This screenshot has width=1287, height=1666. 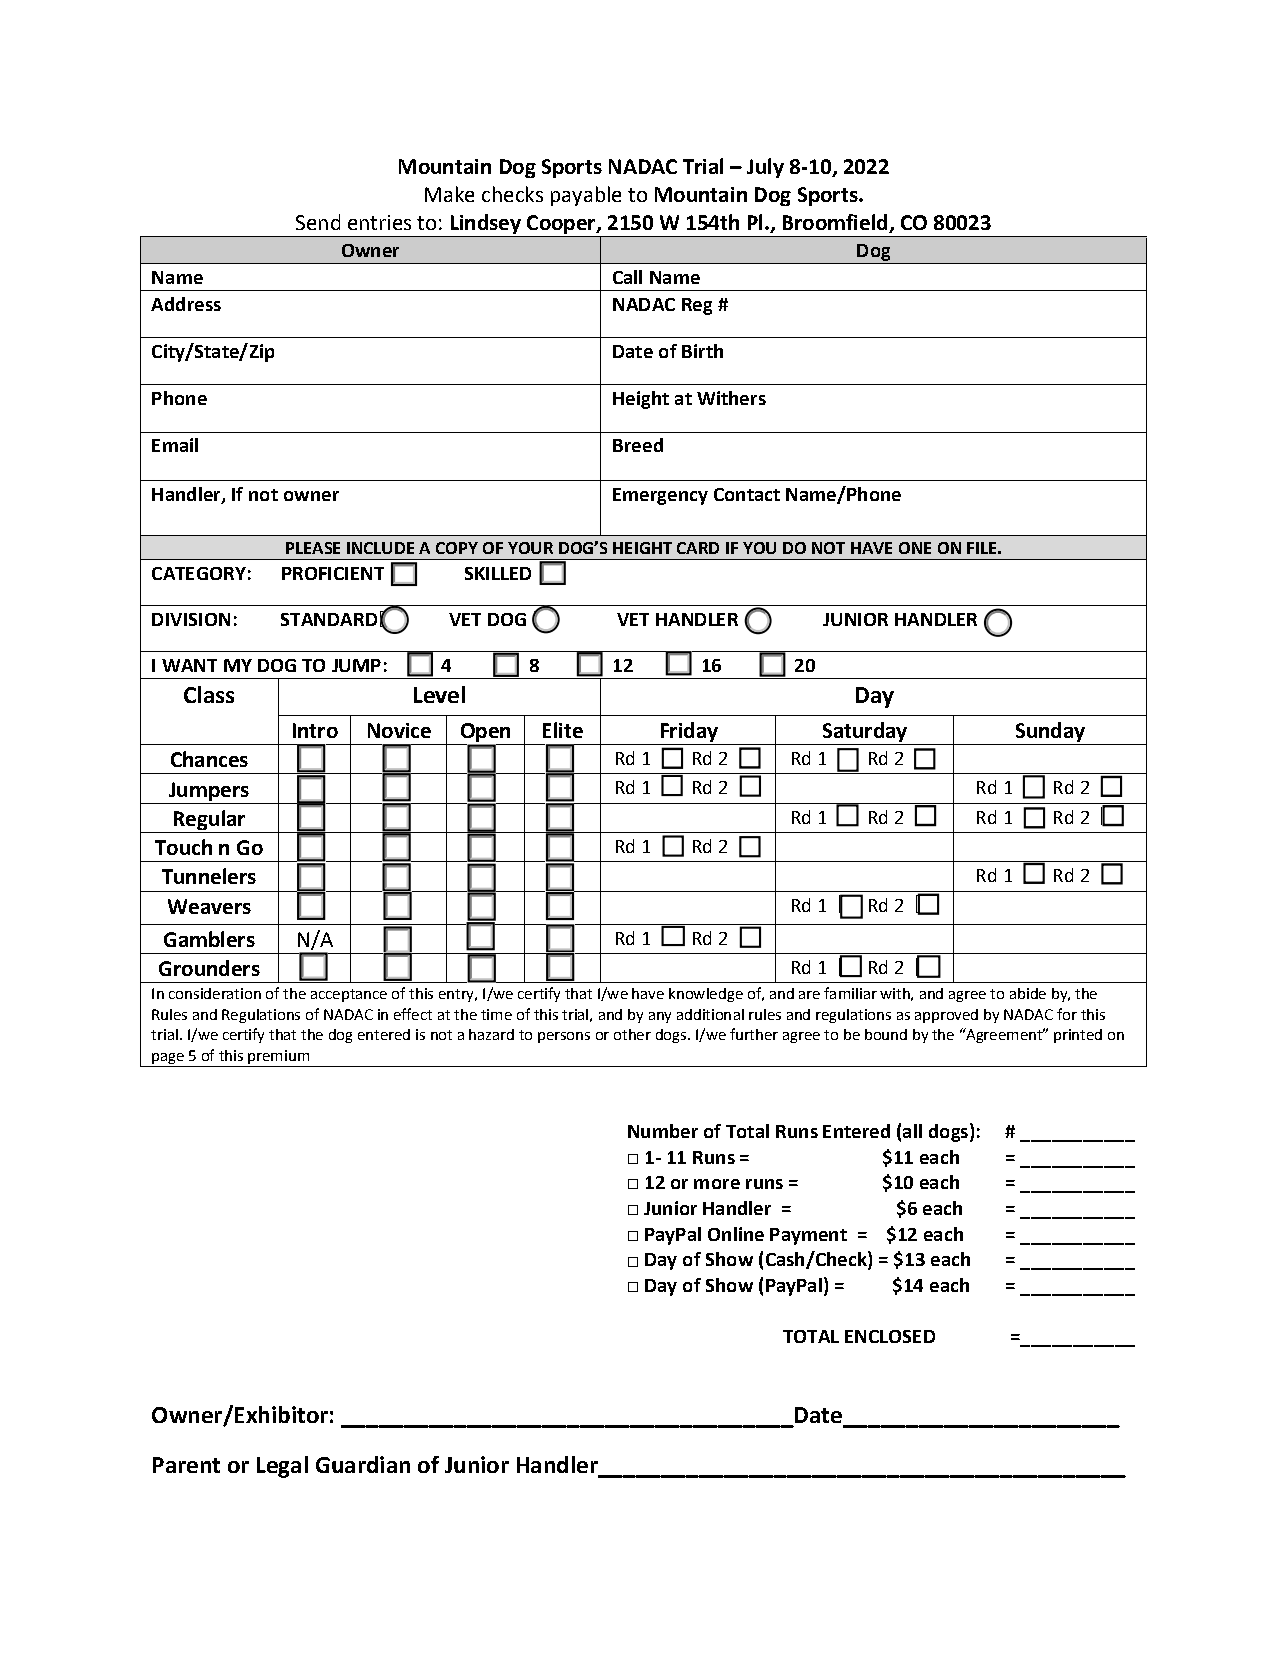 What do you see at coordinates (586, 196) in the screenshot?
I see `payable` at bounding box center [586, 196].
